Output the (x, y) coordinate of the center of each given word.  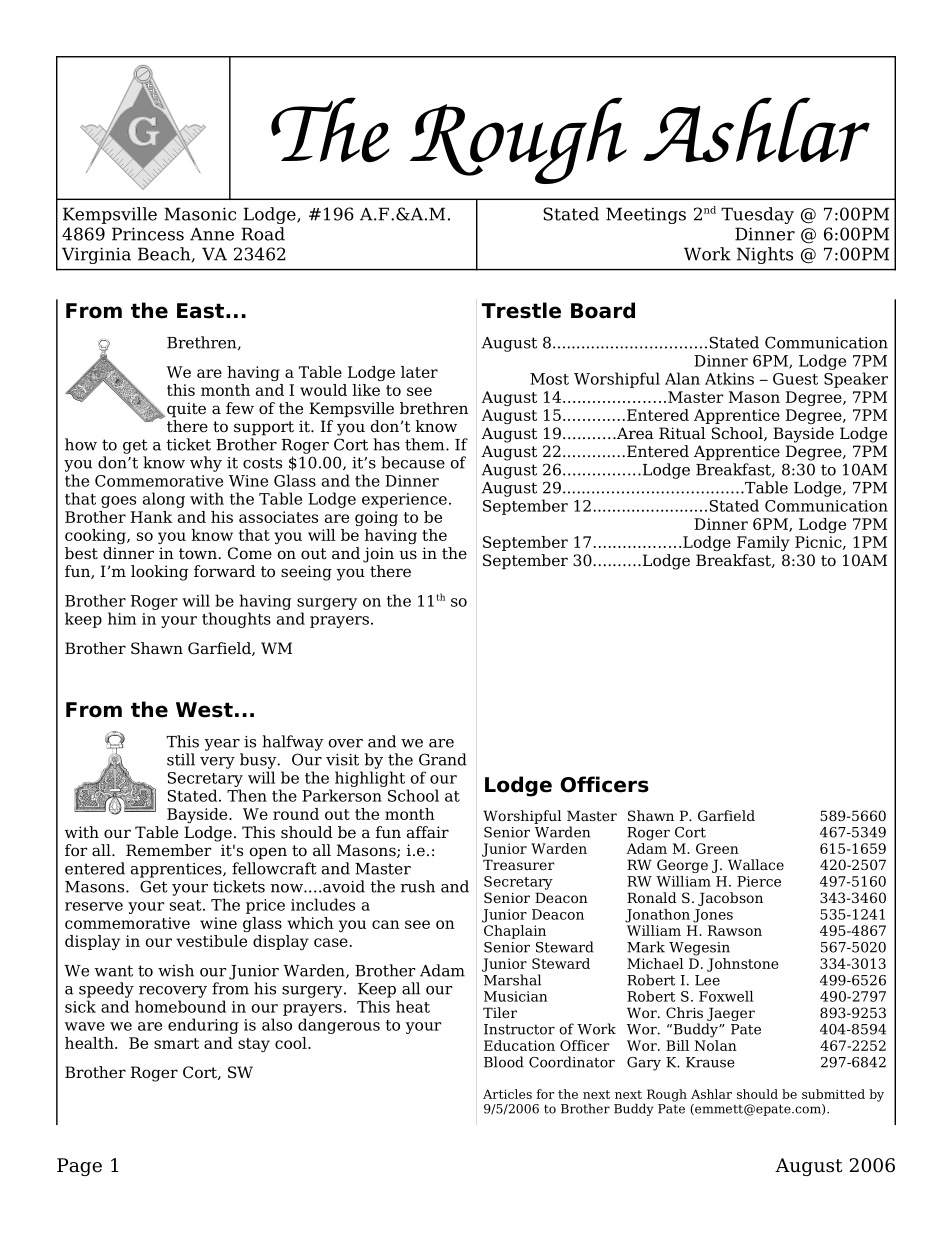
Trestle (521, 310)
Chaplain (515, 932)
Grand (443, 759)
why (206, 464)
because (413, 462)
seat (187, 905)
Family (763, 543)
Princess (148, 234)
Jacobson (730, 899)
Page (79, 1167)
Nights (765, 255)
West (204, 710)
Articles (507, 1094)
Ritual (682, 433)
